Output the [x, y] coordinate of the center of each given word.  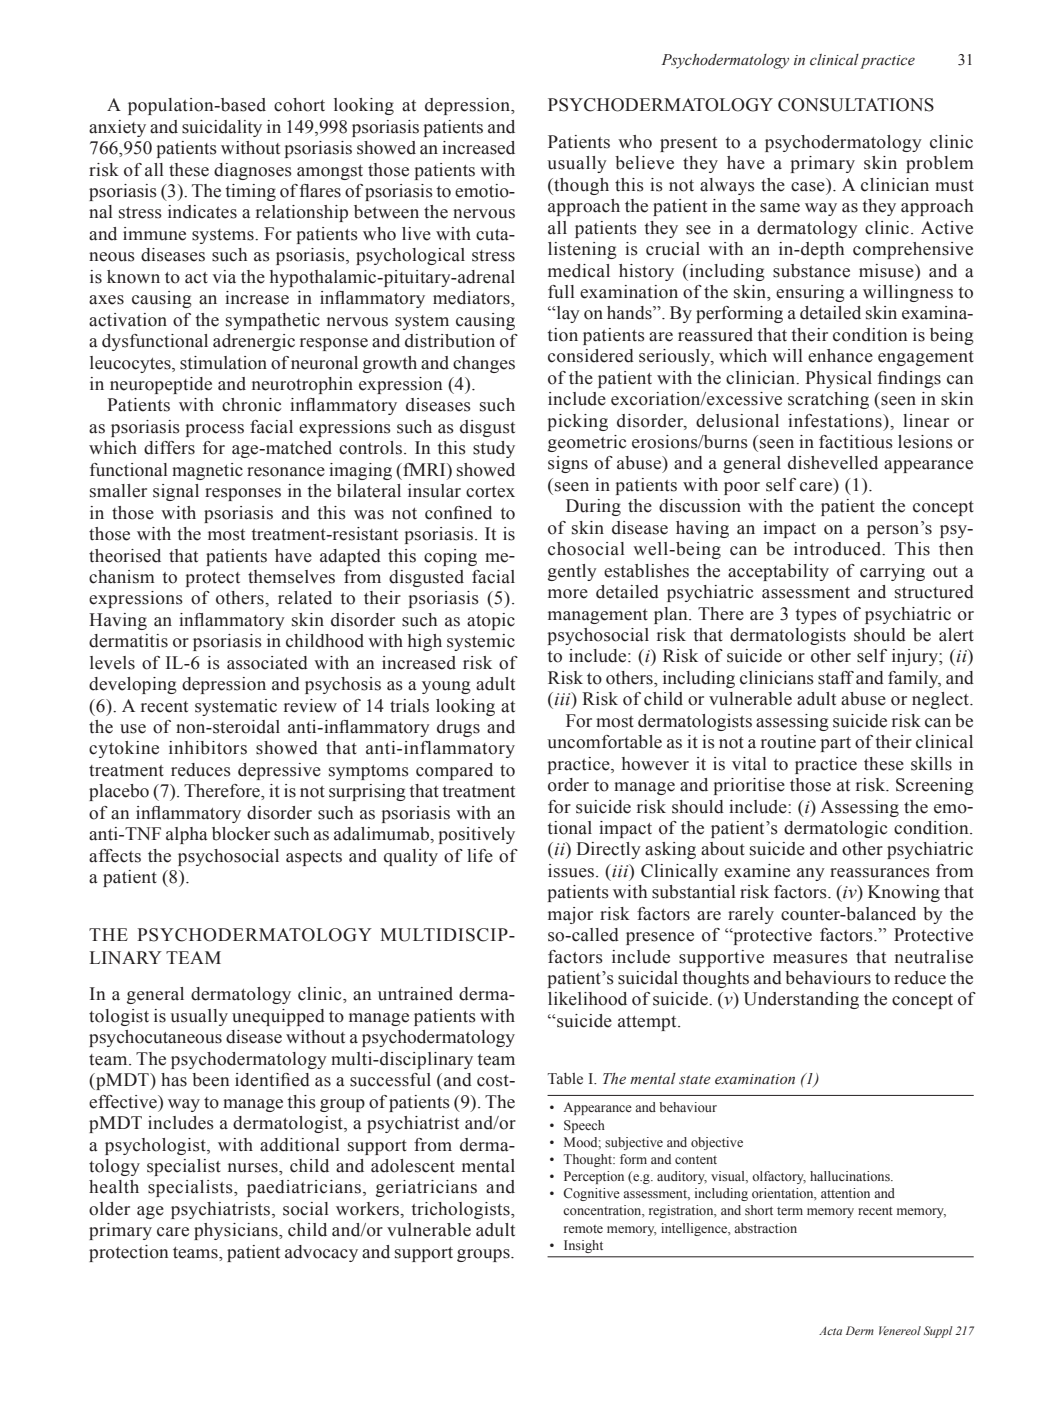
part [836, 744]
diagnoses [253, 171]
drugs [458, 728]
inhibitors [208, 748]
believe [644, 163]
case [808, 187]
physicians [237, 1231]
